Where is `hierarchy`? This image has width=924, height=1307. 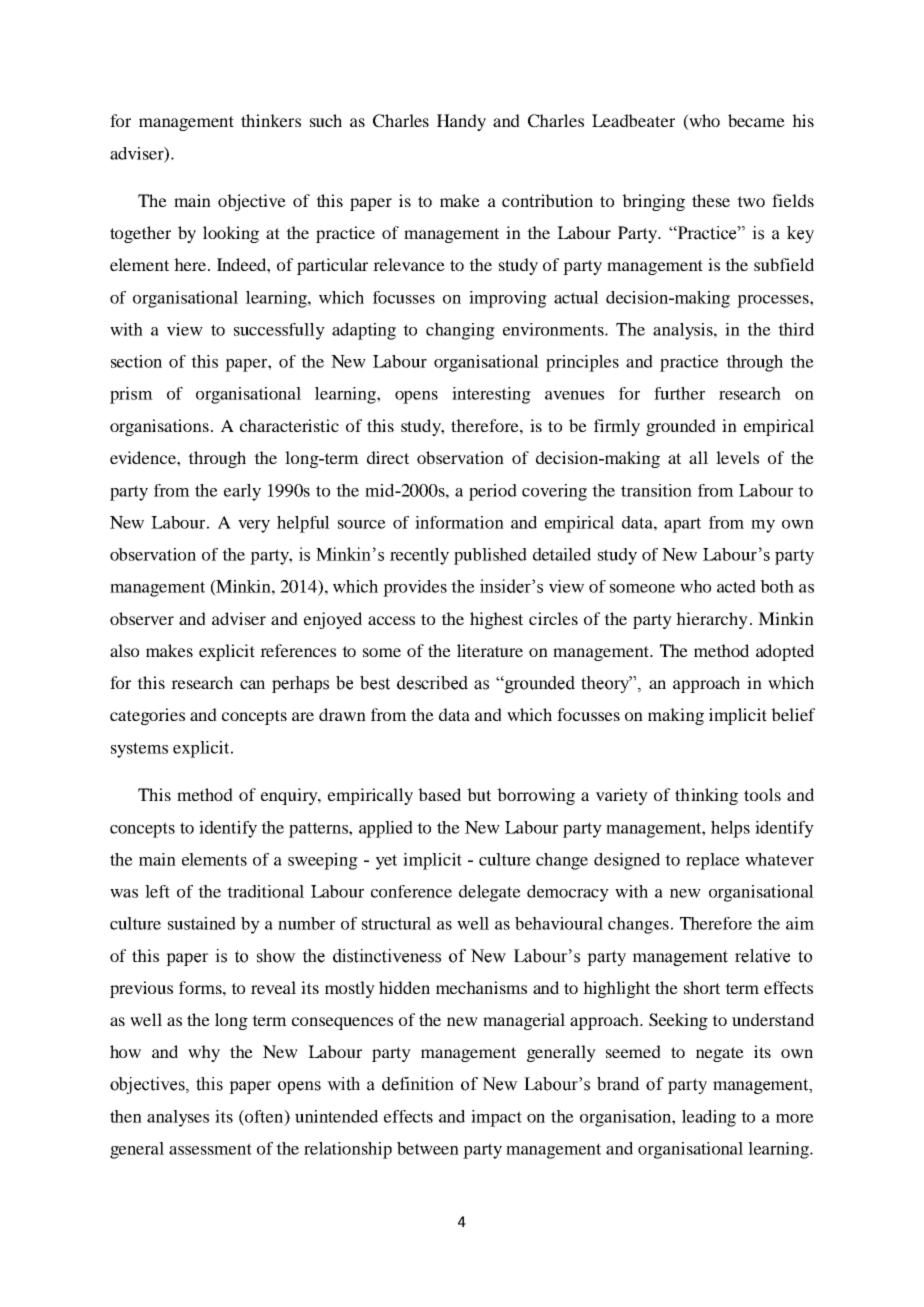
hierarchy is located at coordinates (712, 620).
